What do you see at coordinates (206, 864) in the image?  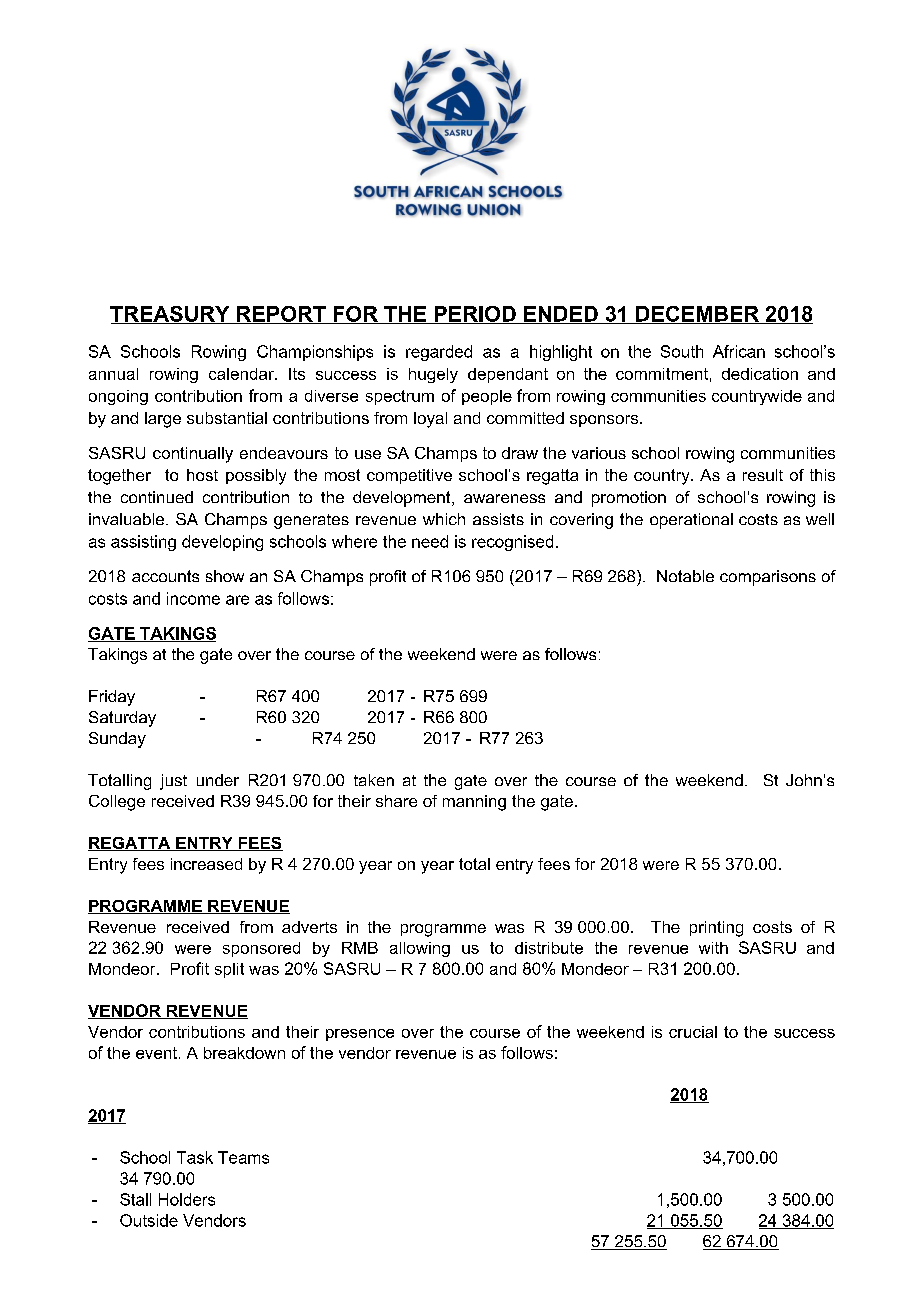 I see `increased` at bounding box center [206, 864].
